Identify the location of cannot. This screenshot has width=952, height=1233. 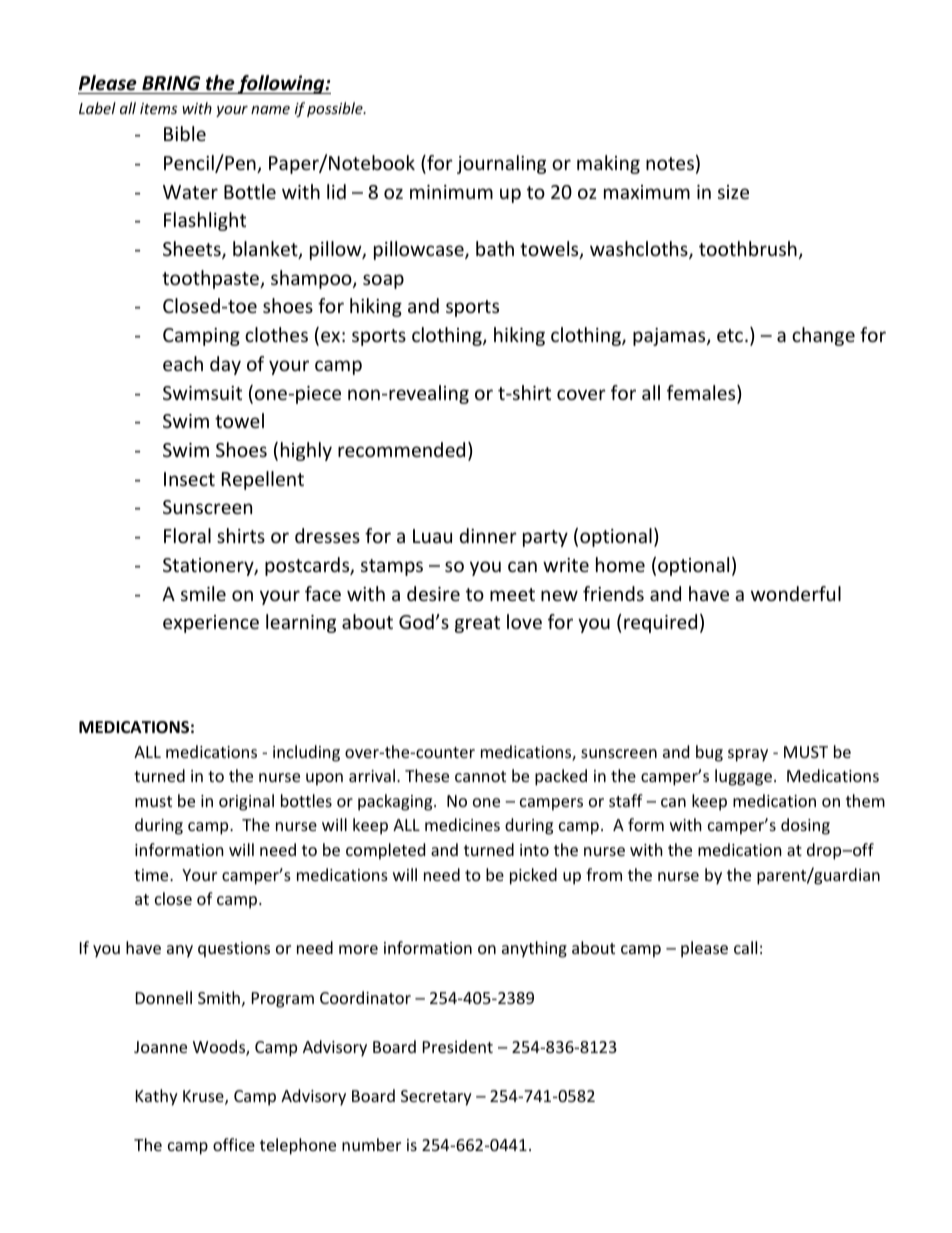
(480, 776).
